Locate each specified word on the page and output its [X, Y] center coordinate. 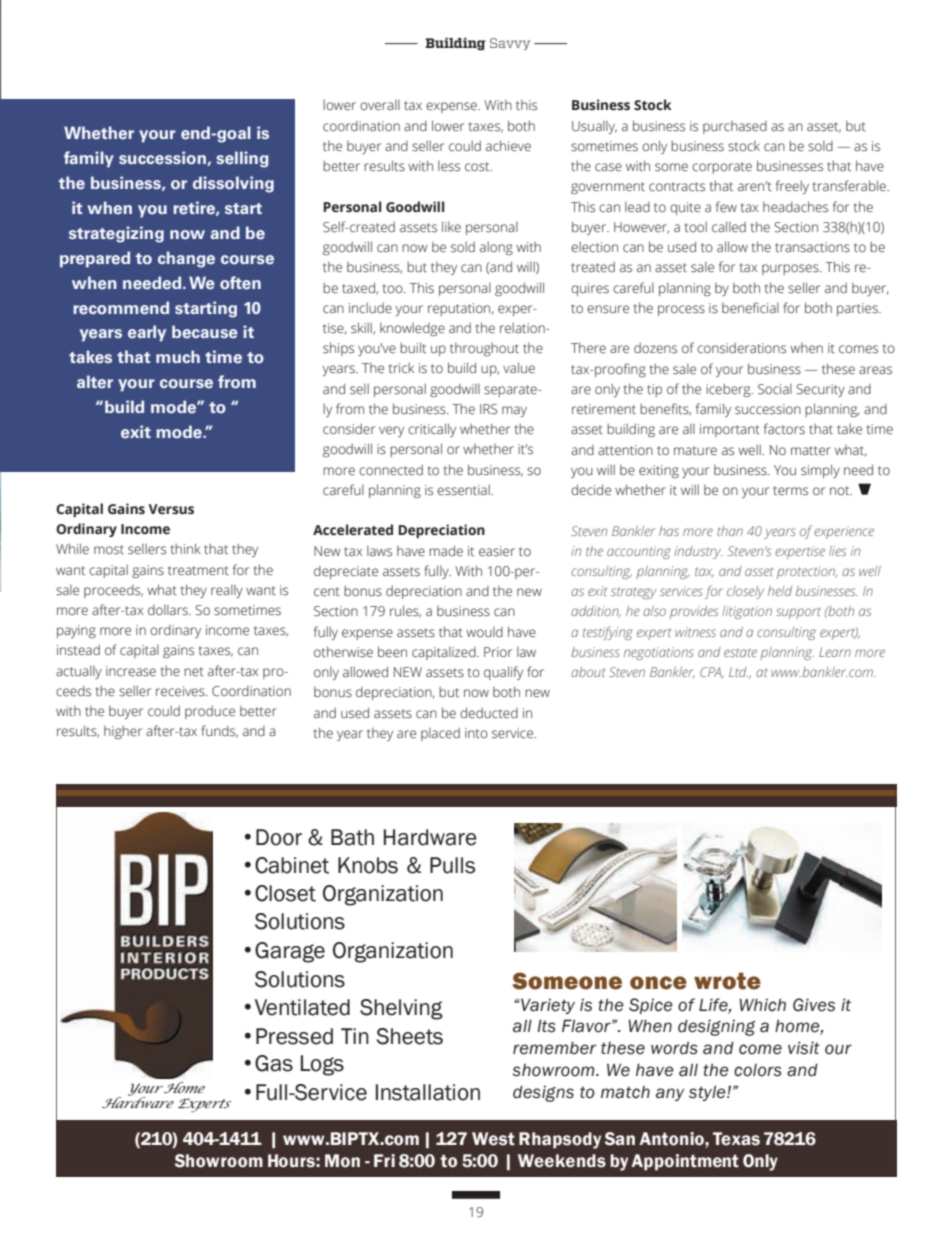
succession [163, 158]
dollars [169, 610]
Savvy [510, 44]
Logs [322, 1065]
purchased [735, 127]
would [484, 632]
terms [790, 491]
